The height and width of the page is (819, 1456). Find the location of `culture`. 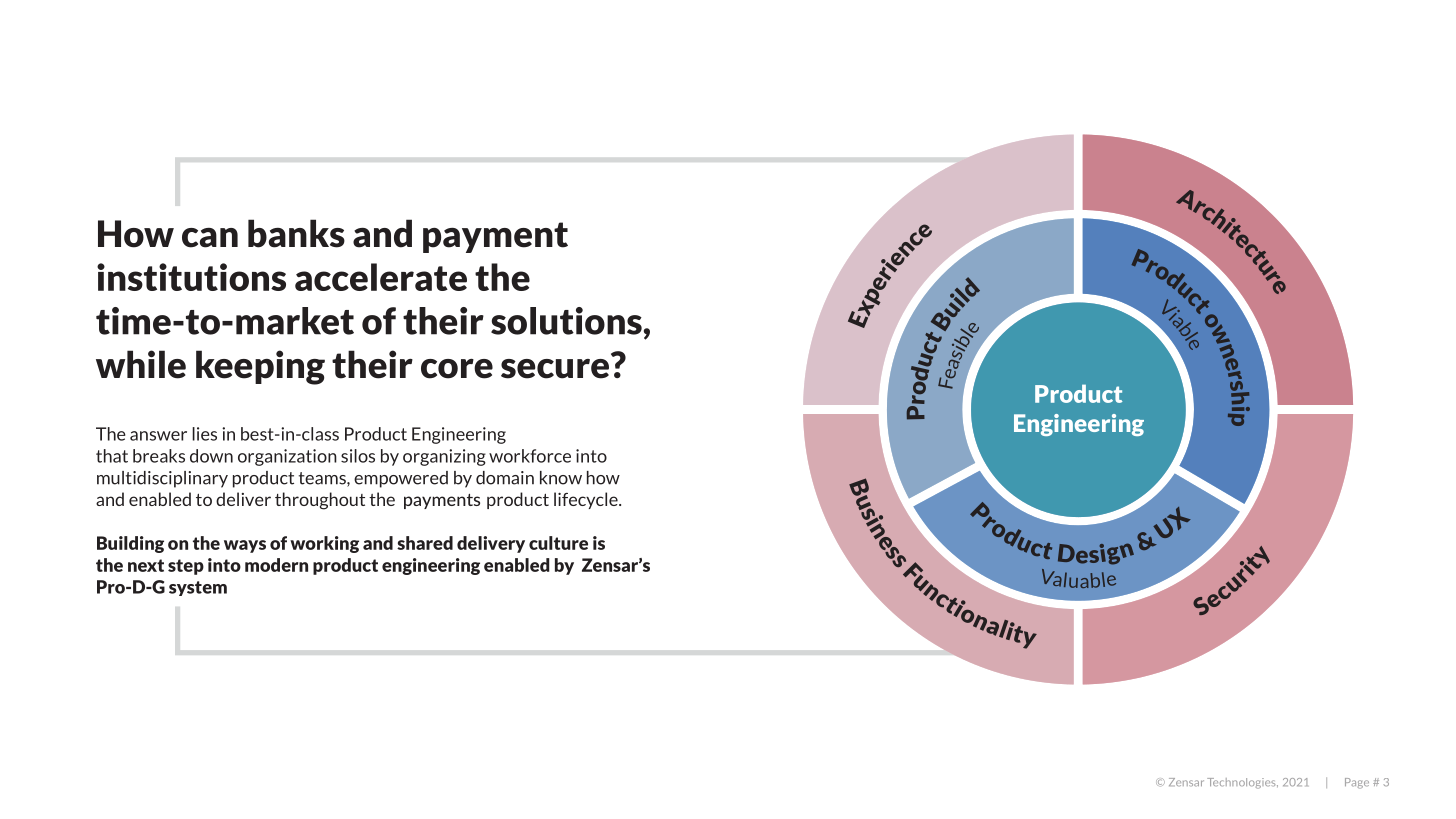

culture is located at coordinates (558, 543).
